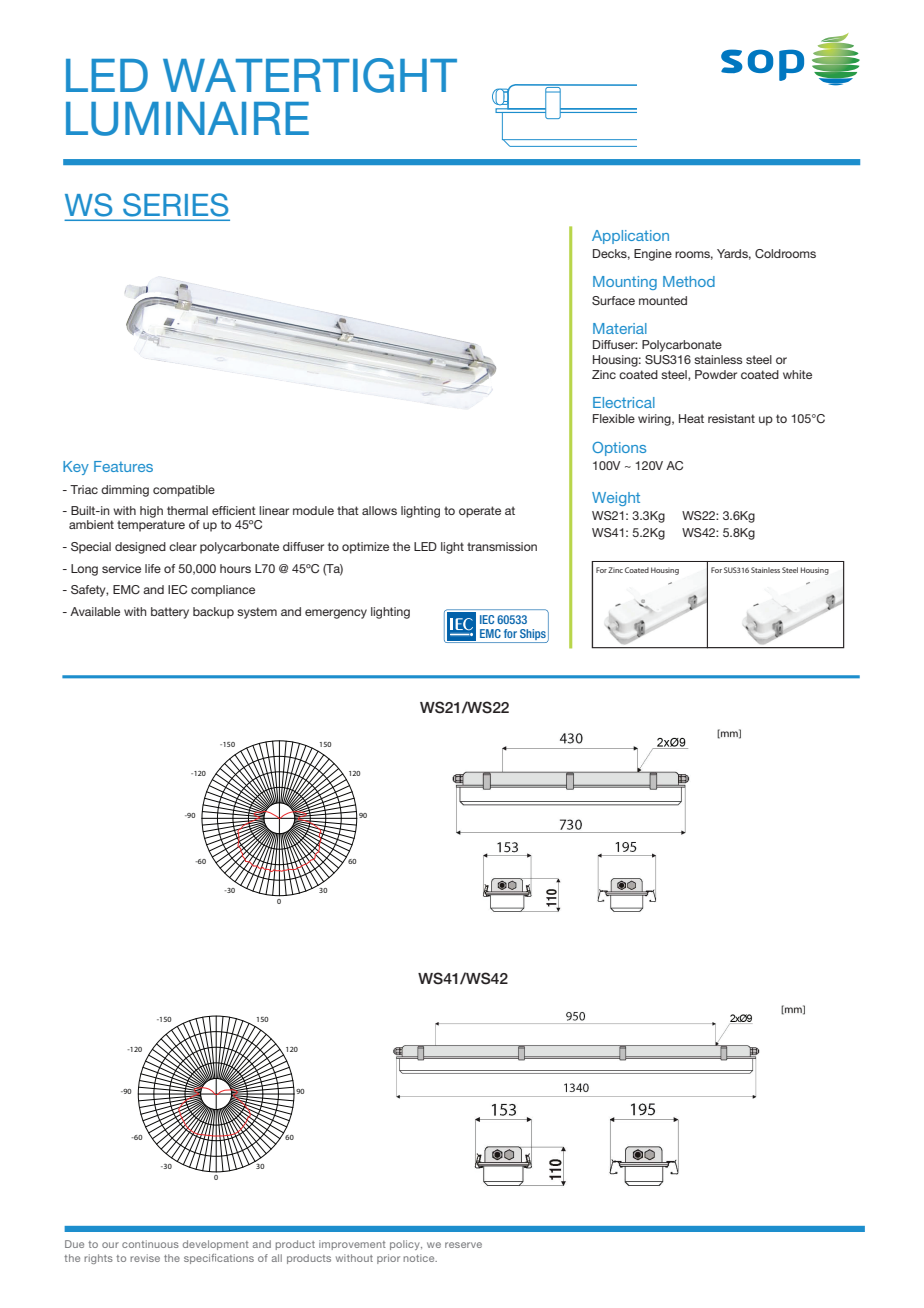  Describe the element at coordinates (691, 418) in the screenshot. I see `Heat` at that location.
